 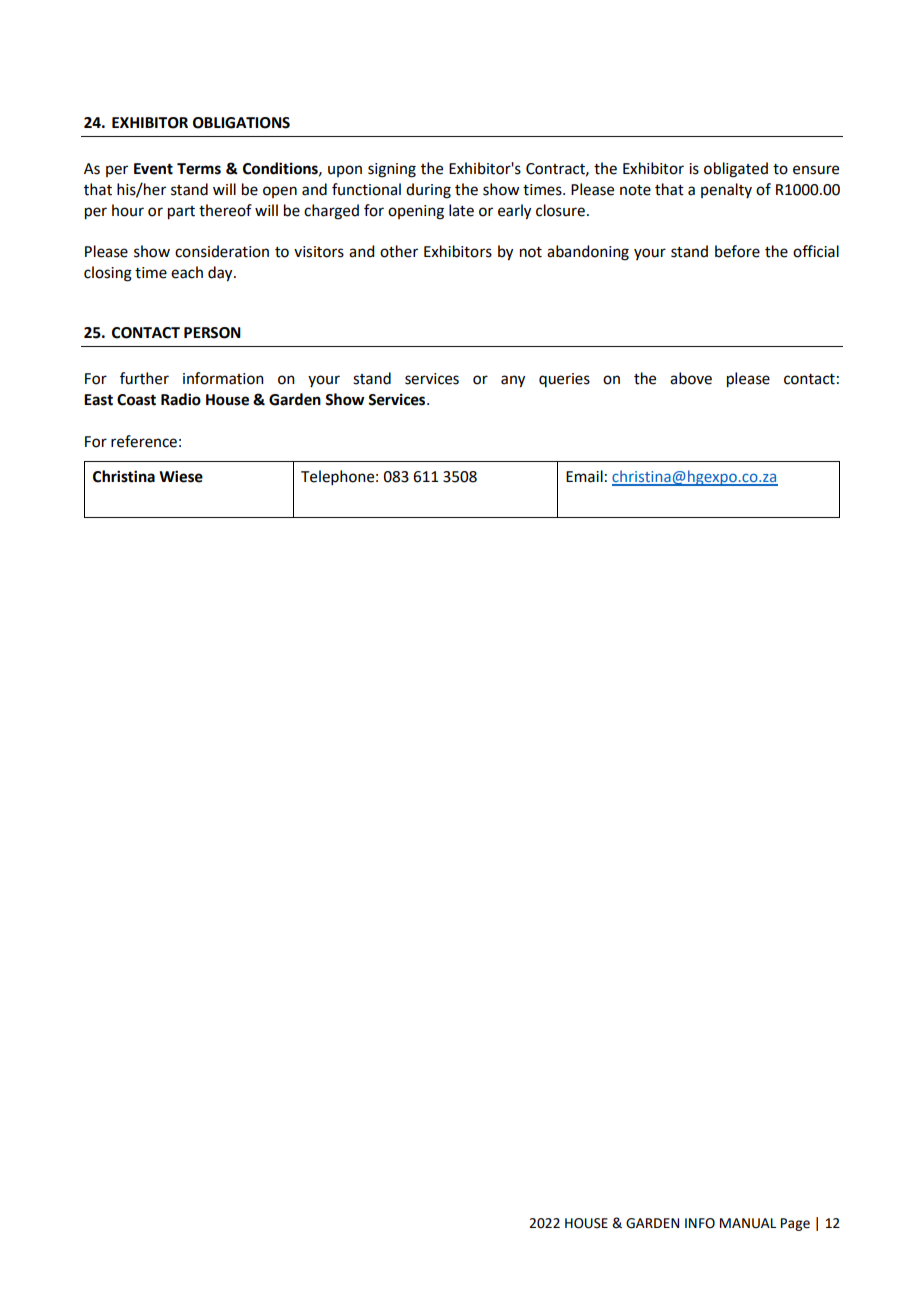 I want to click on any, so click(x=513, y=381).
